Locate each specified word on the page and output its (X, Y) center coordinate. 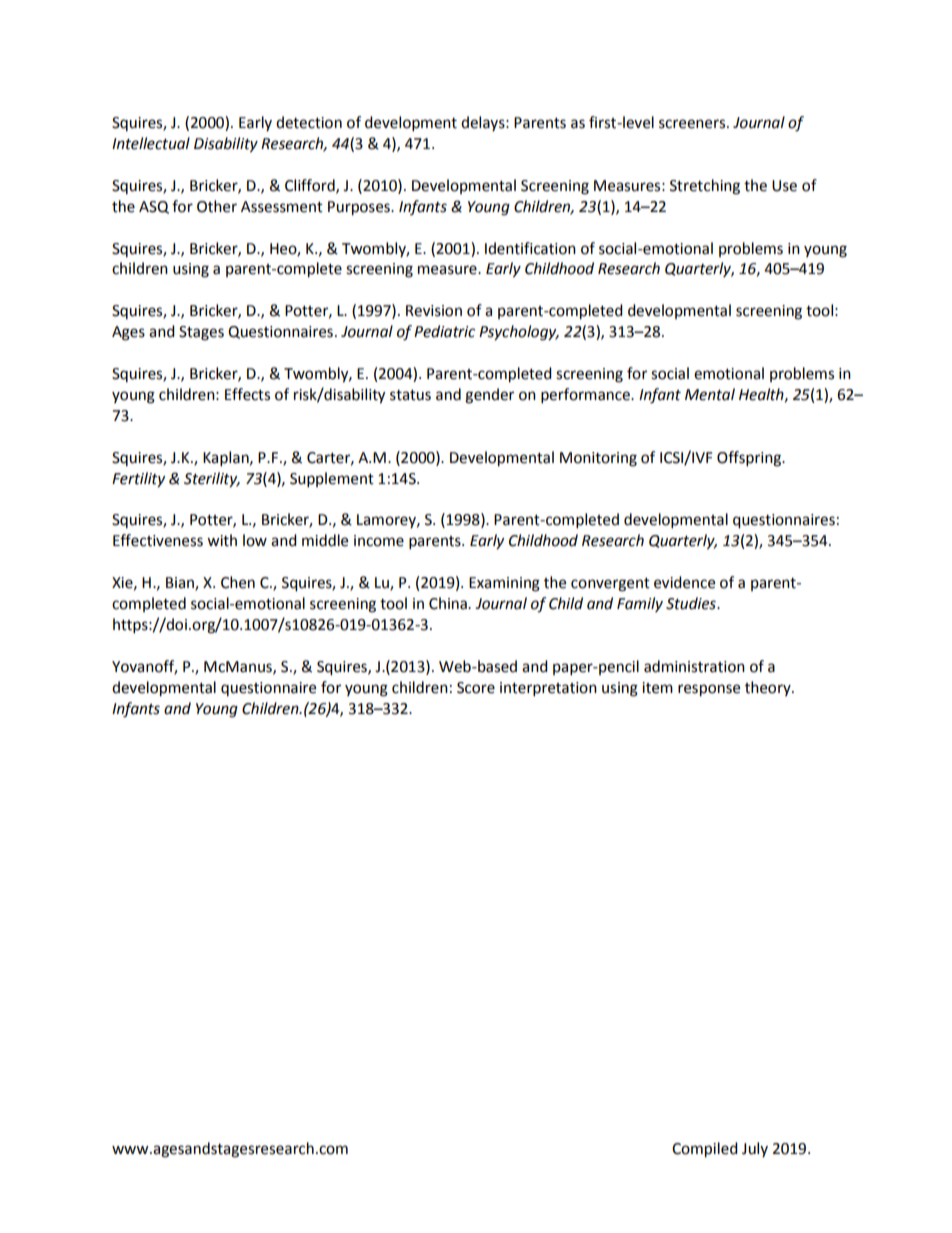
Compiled (705, 1150)
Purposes (360, 208)
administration (694, 666)
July (755, 1149)
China (449, 603)
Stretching (705, 187)
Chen (238, 582)
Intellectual (151, 143)
